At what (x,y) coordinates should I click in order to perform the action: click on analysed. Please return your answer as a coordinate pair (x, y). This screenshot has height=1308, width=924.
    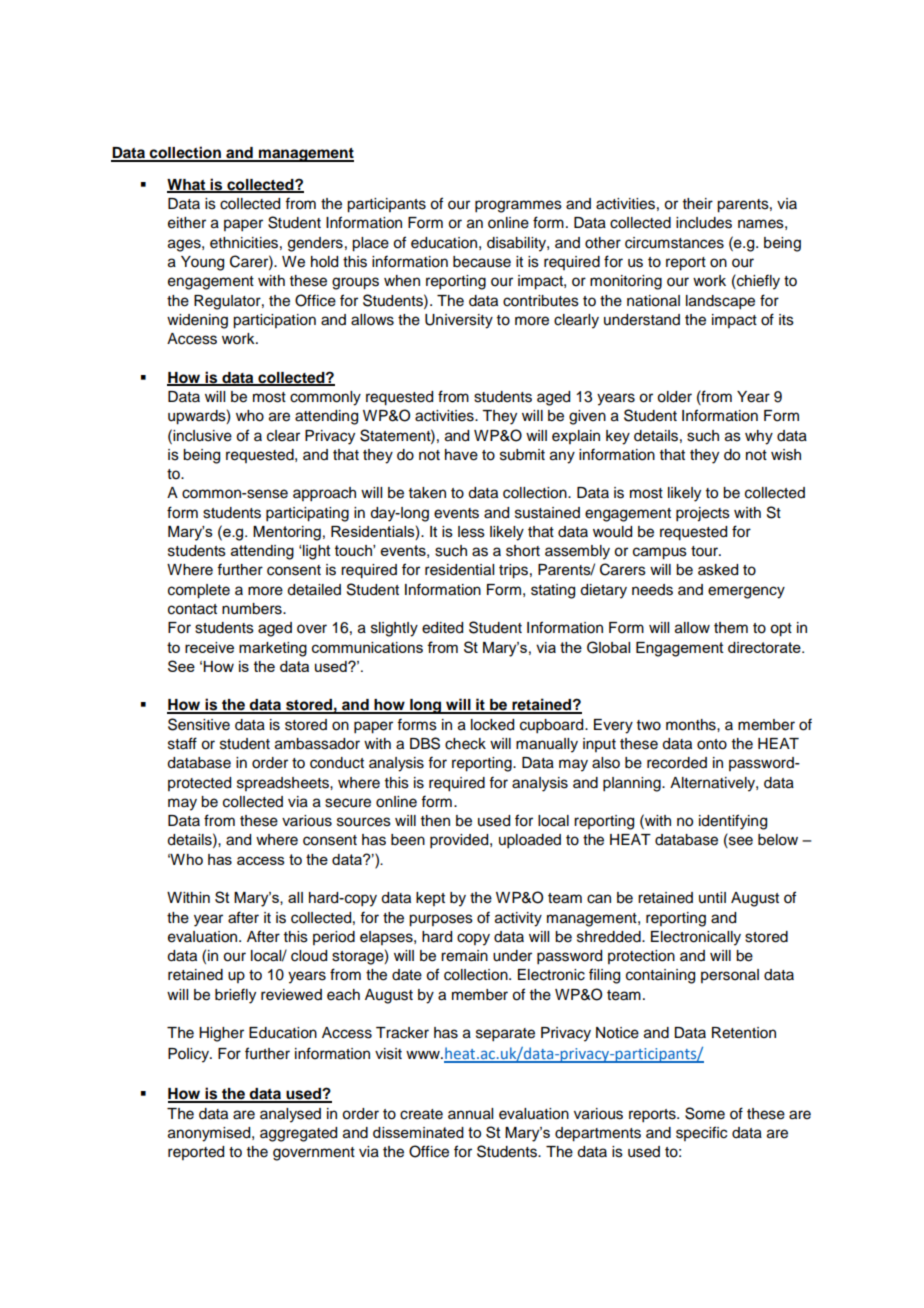
    Looking at the image, I should click on (290, 1115).
